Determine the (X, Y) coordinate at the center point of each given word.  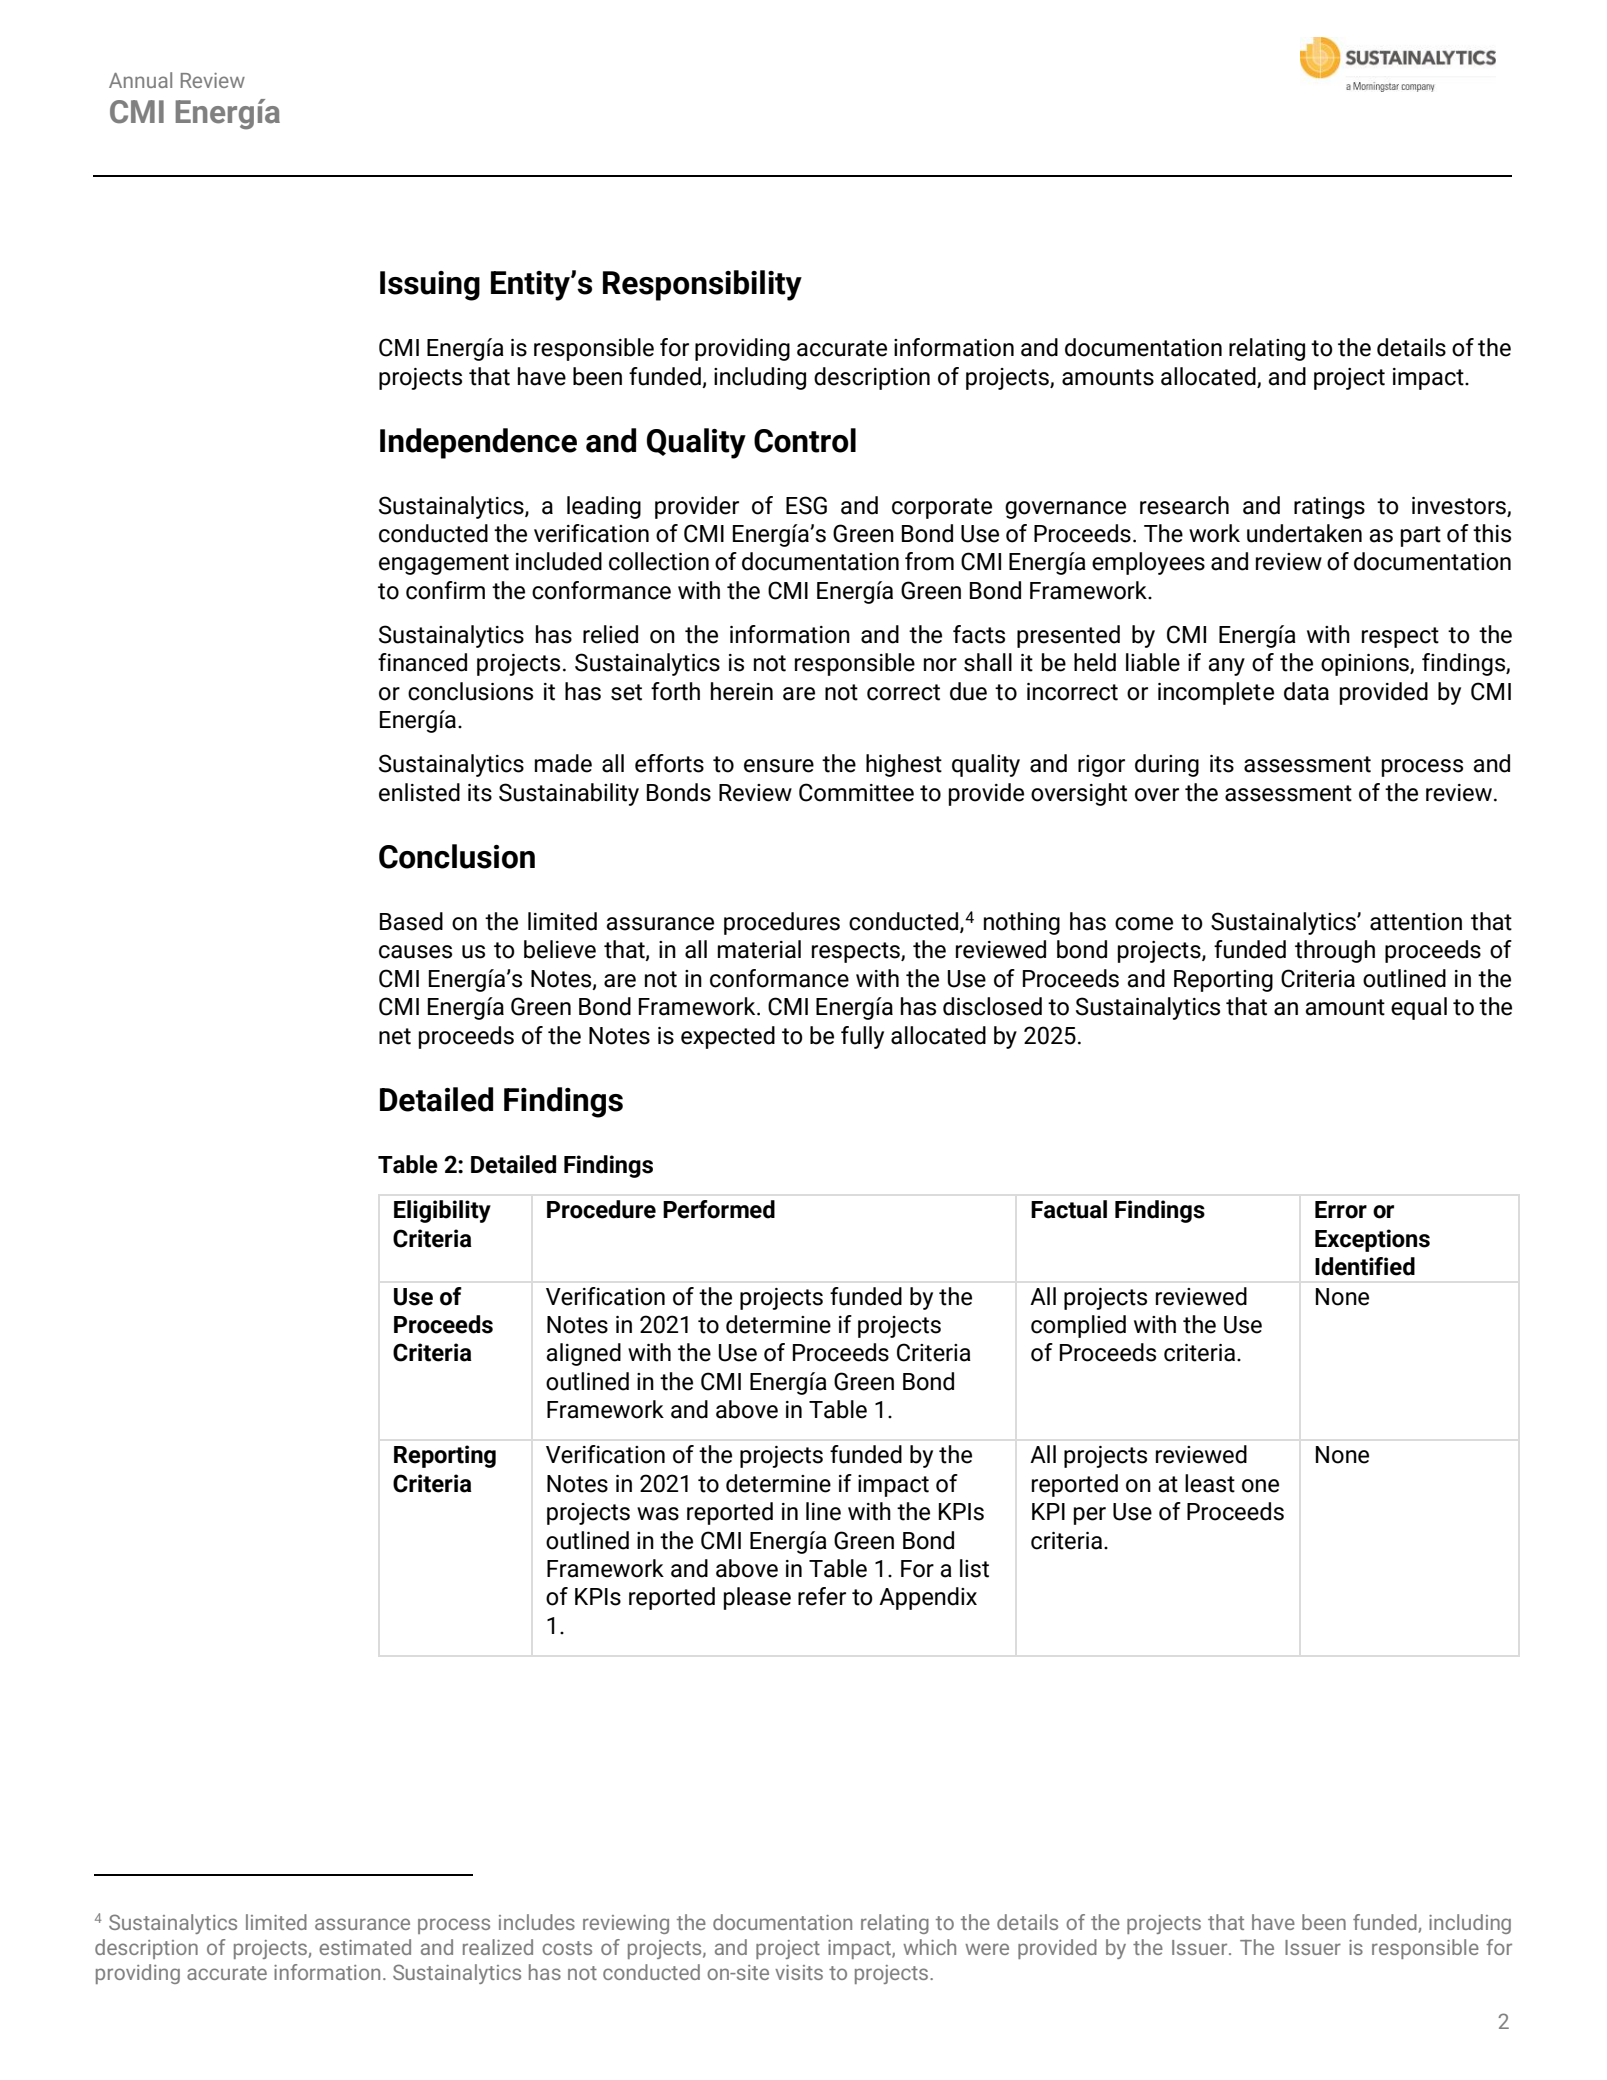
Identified (1365, 1266)
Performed (719, 1209)
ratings (1329, 508)
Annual (140, 80)
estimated (365, 1947)
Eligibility (442, 1211)
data (1306, 691)
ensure (779, 766)
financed (422, 662)
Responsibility (702, 285)
